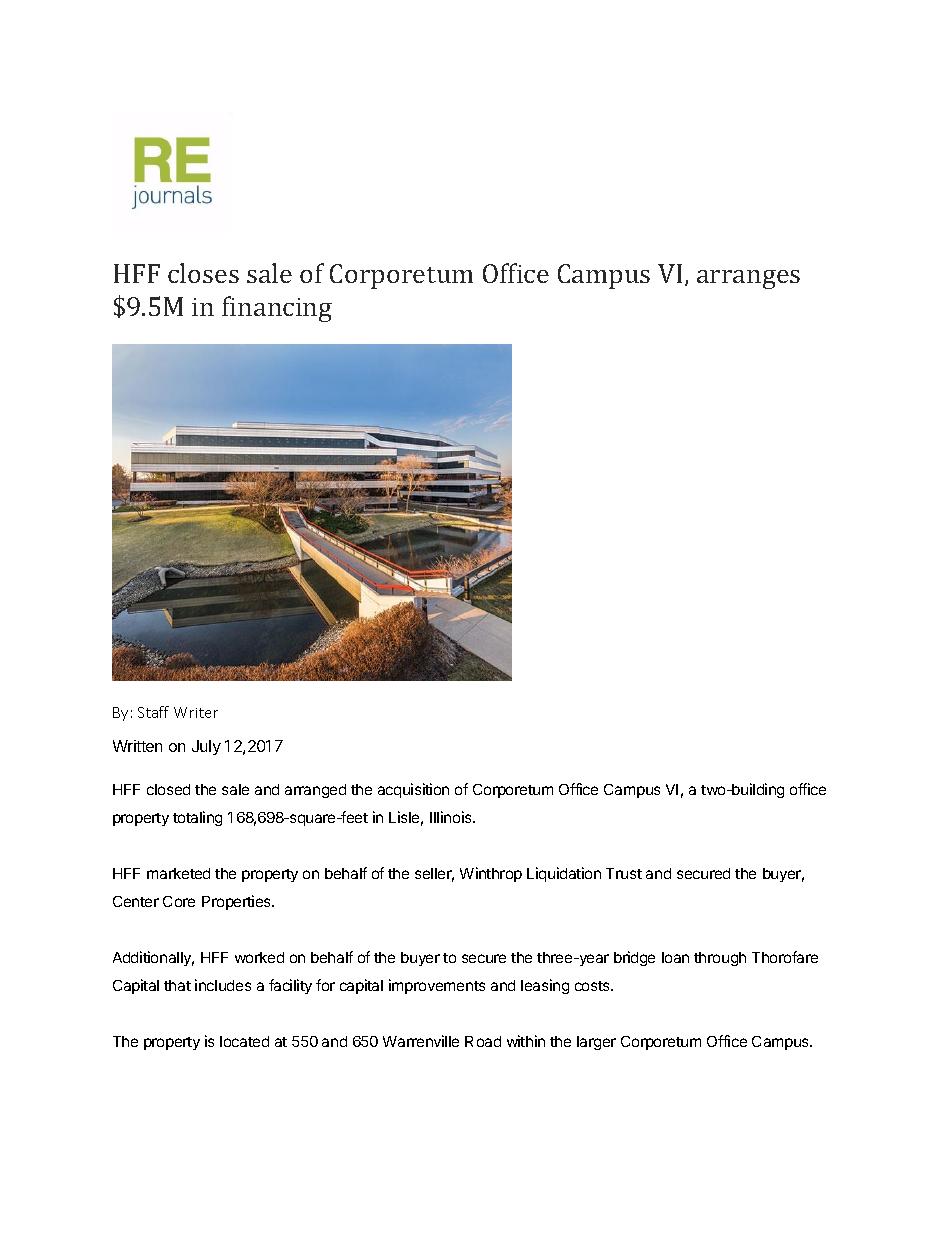 Image resolution: width=952 pixels, height=1233 pixels. Describe the element at coordinates (596, 1043) in the screenshot. I see `larger` at that location.
